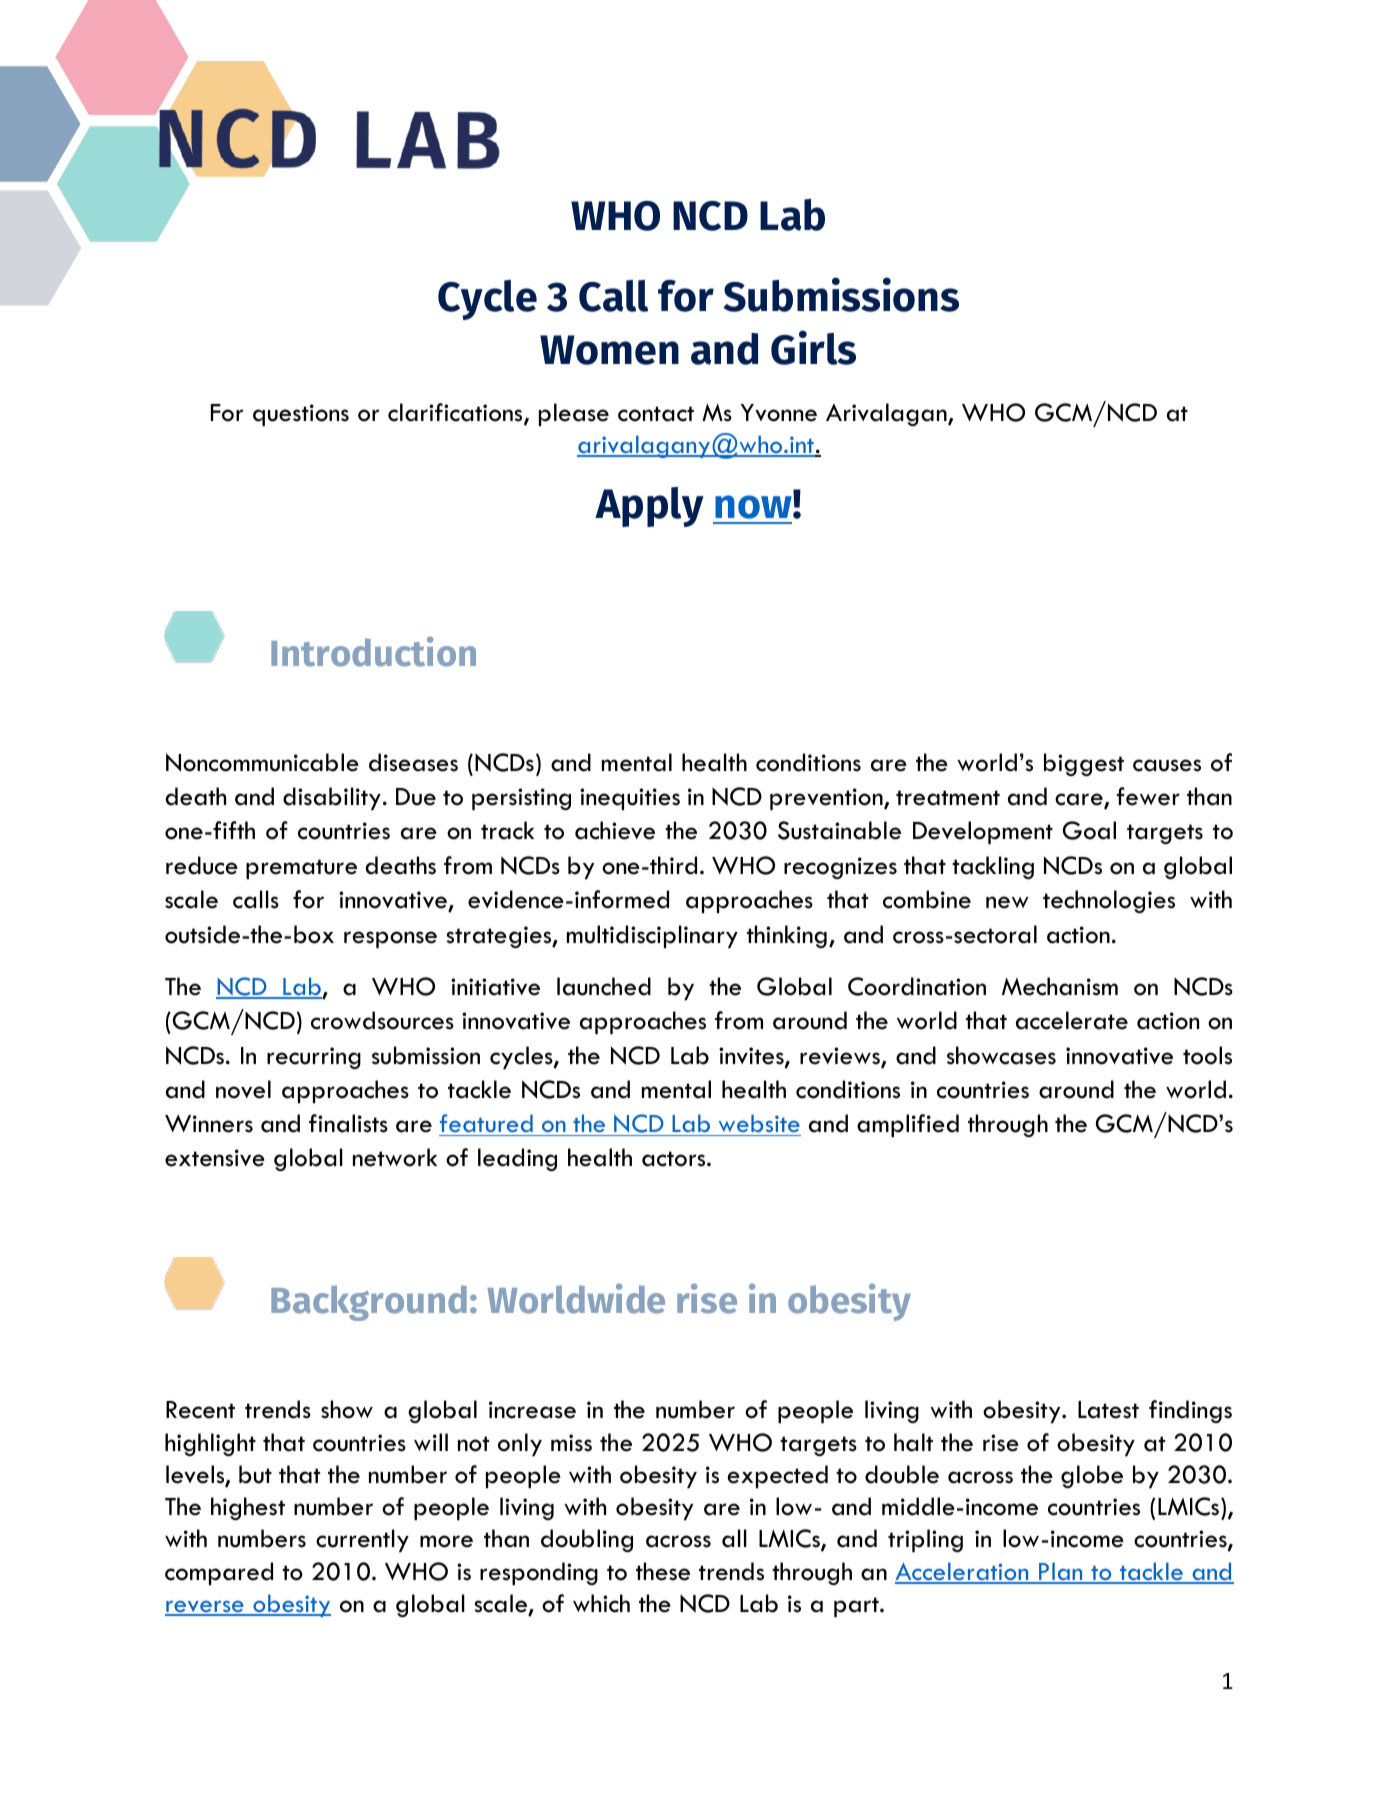 The width and height of the screenshot is (1398, 1809). Describe the element at coordinates (630, 799) in the screenshot. I see `inequities` at that location.
